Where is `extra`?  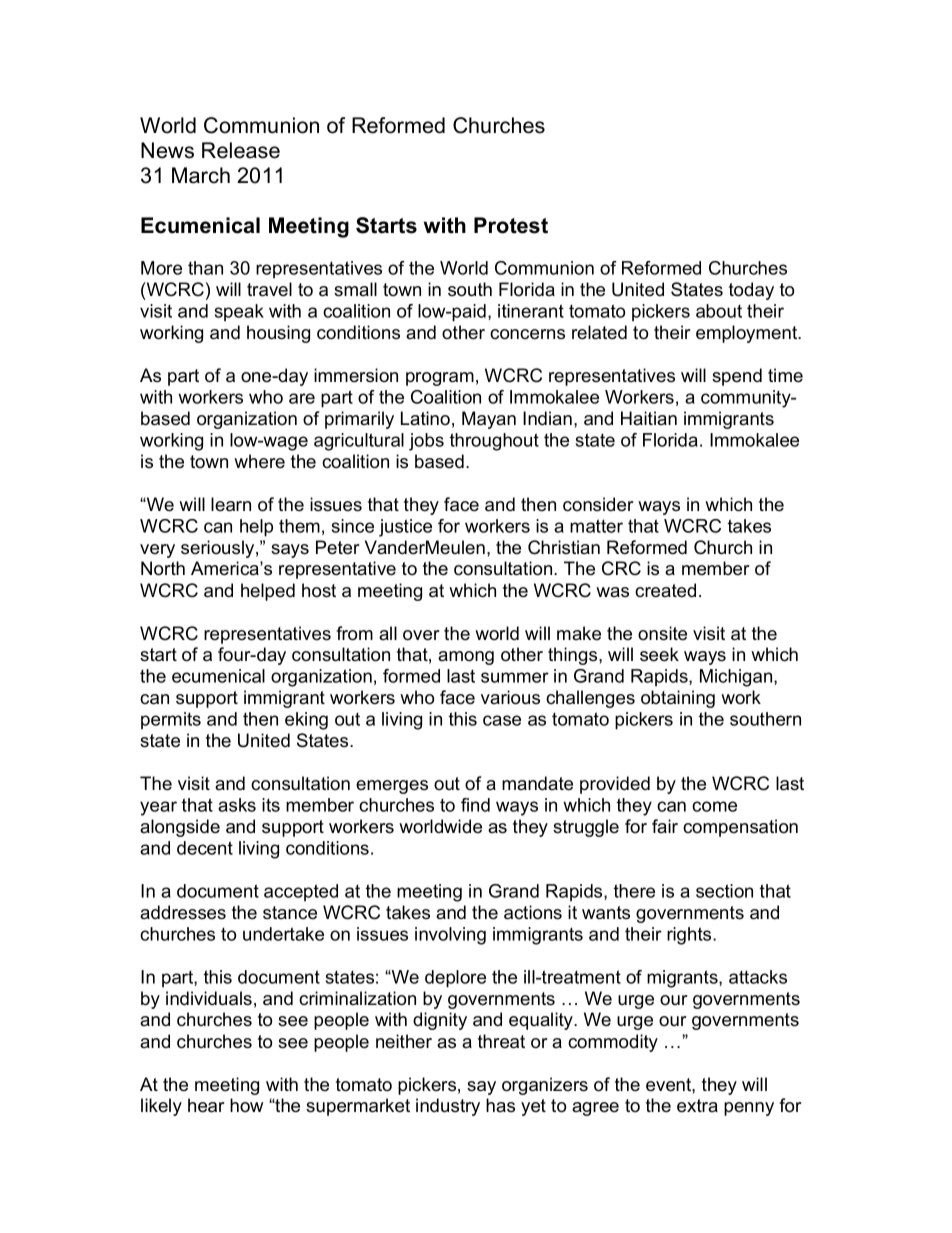
extra is located at coordinates (697, 1106).
